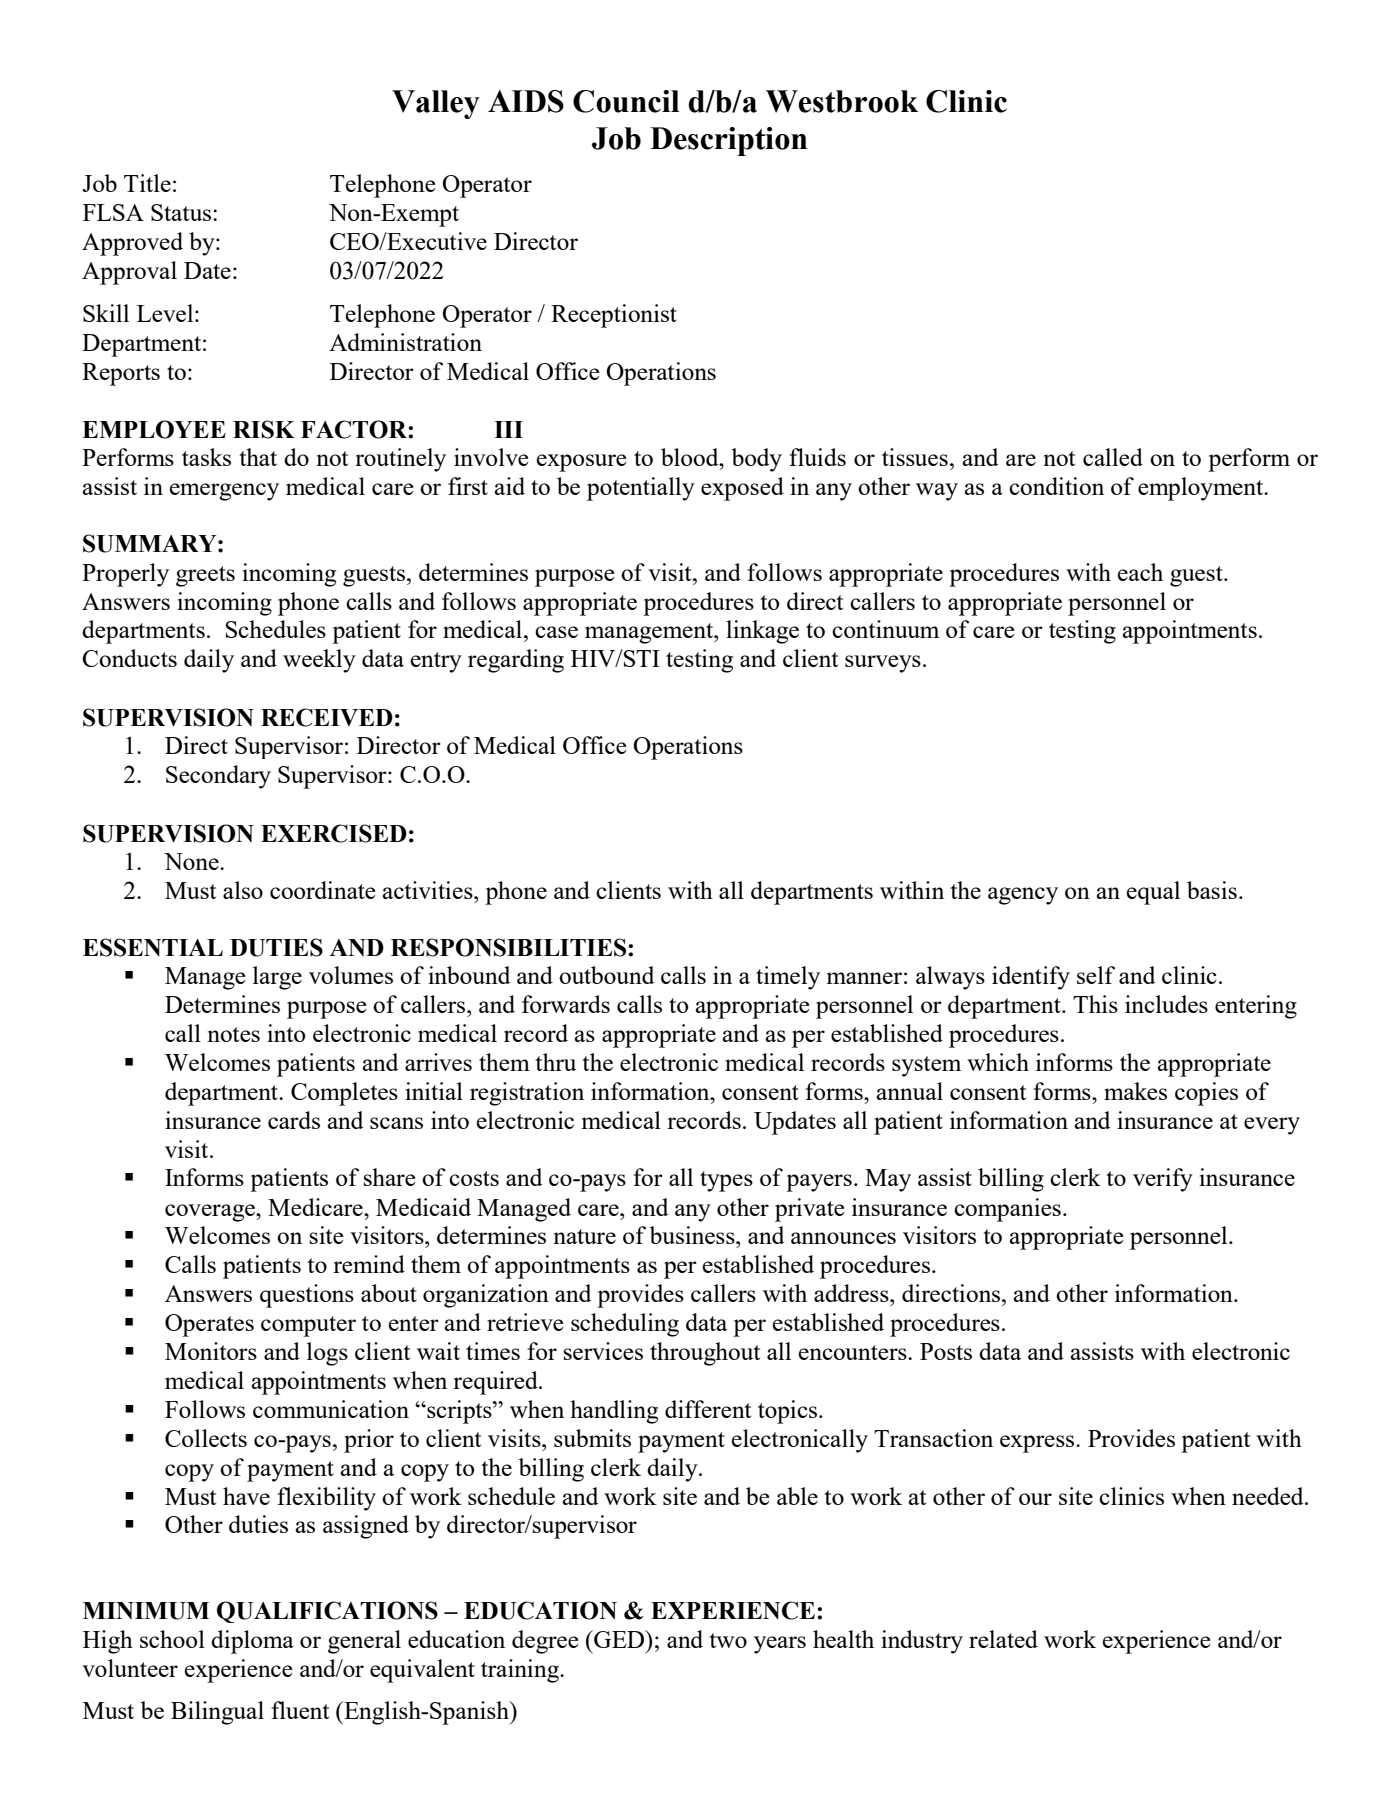 The height and width of the screenshot is (1811, 1400). Describe the element at coordinates (728, 1640) in the screenshot. I see `two` at that location.
